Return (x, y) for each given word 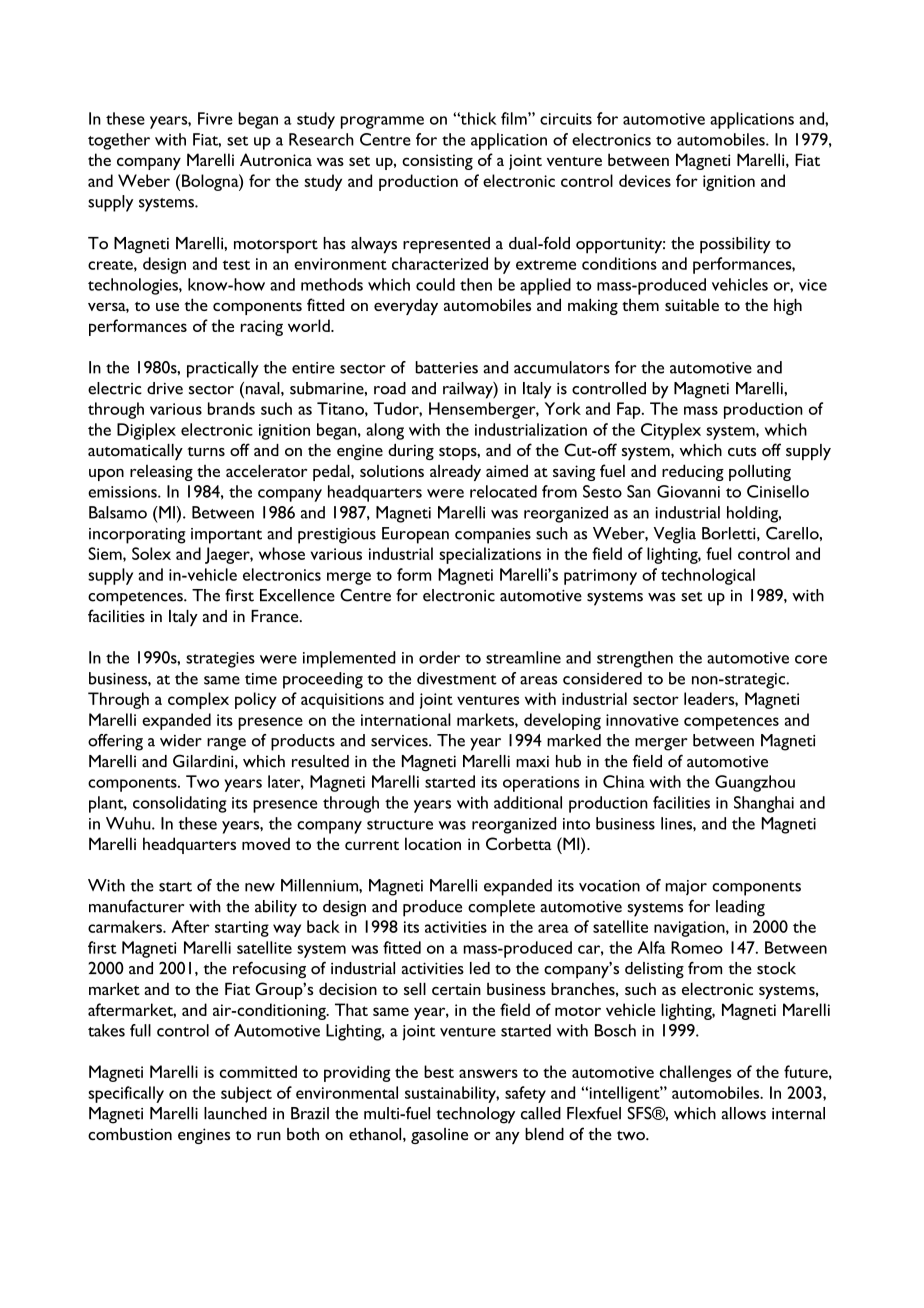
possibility (735, 245)
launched (235, 1113)
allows (744, 1113)
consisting (437, 162)
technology (475, 1115)
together (119, 141)
